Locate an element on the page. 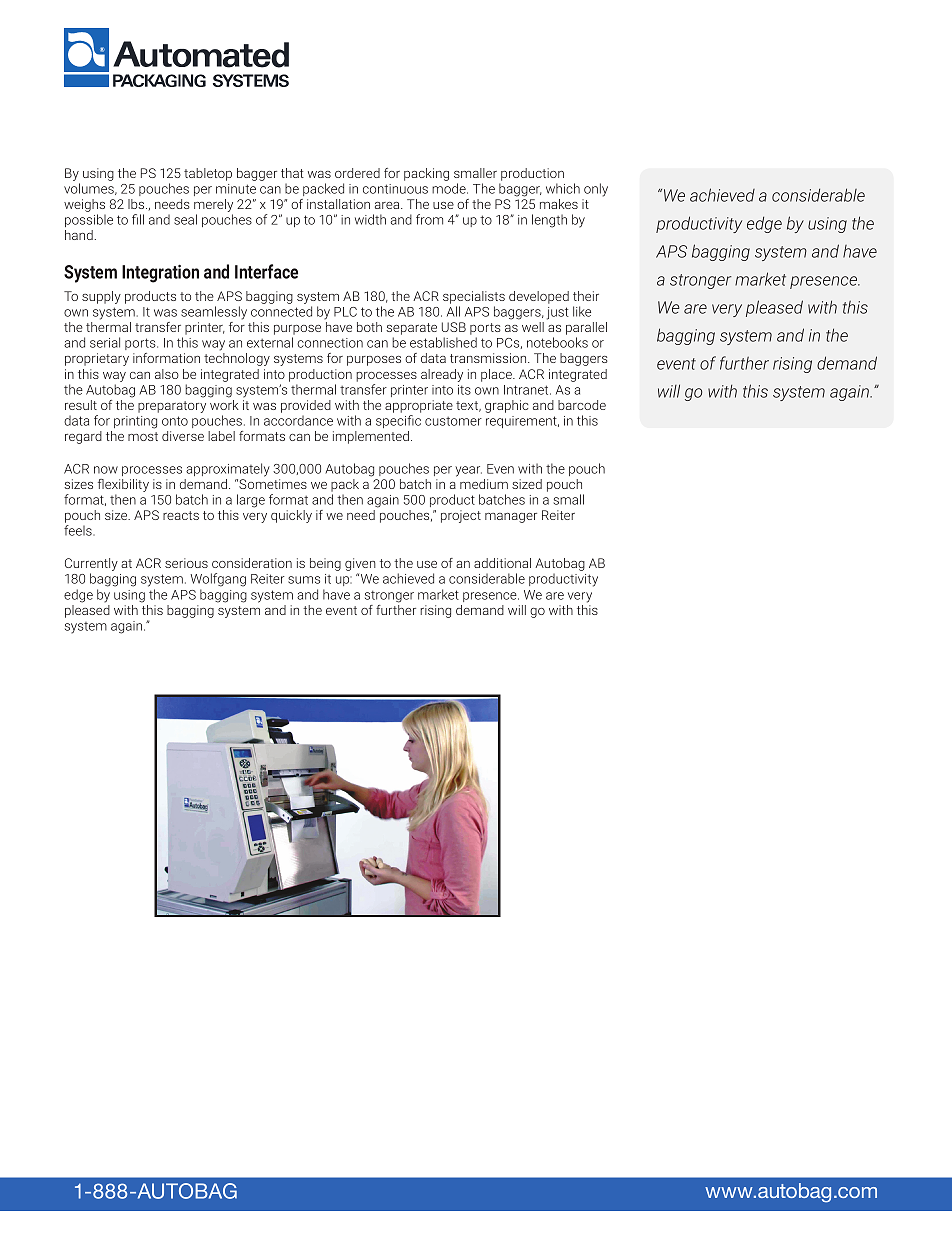 The height and width of the document is (1233, 952). also is located at coordinates (167, 374).
